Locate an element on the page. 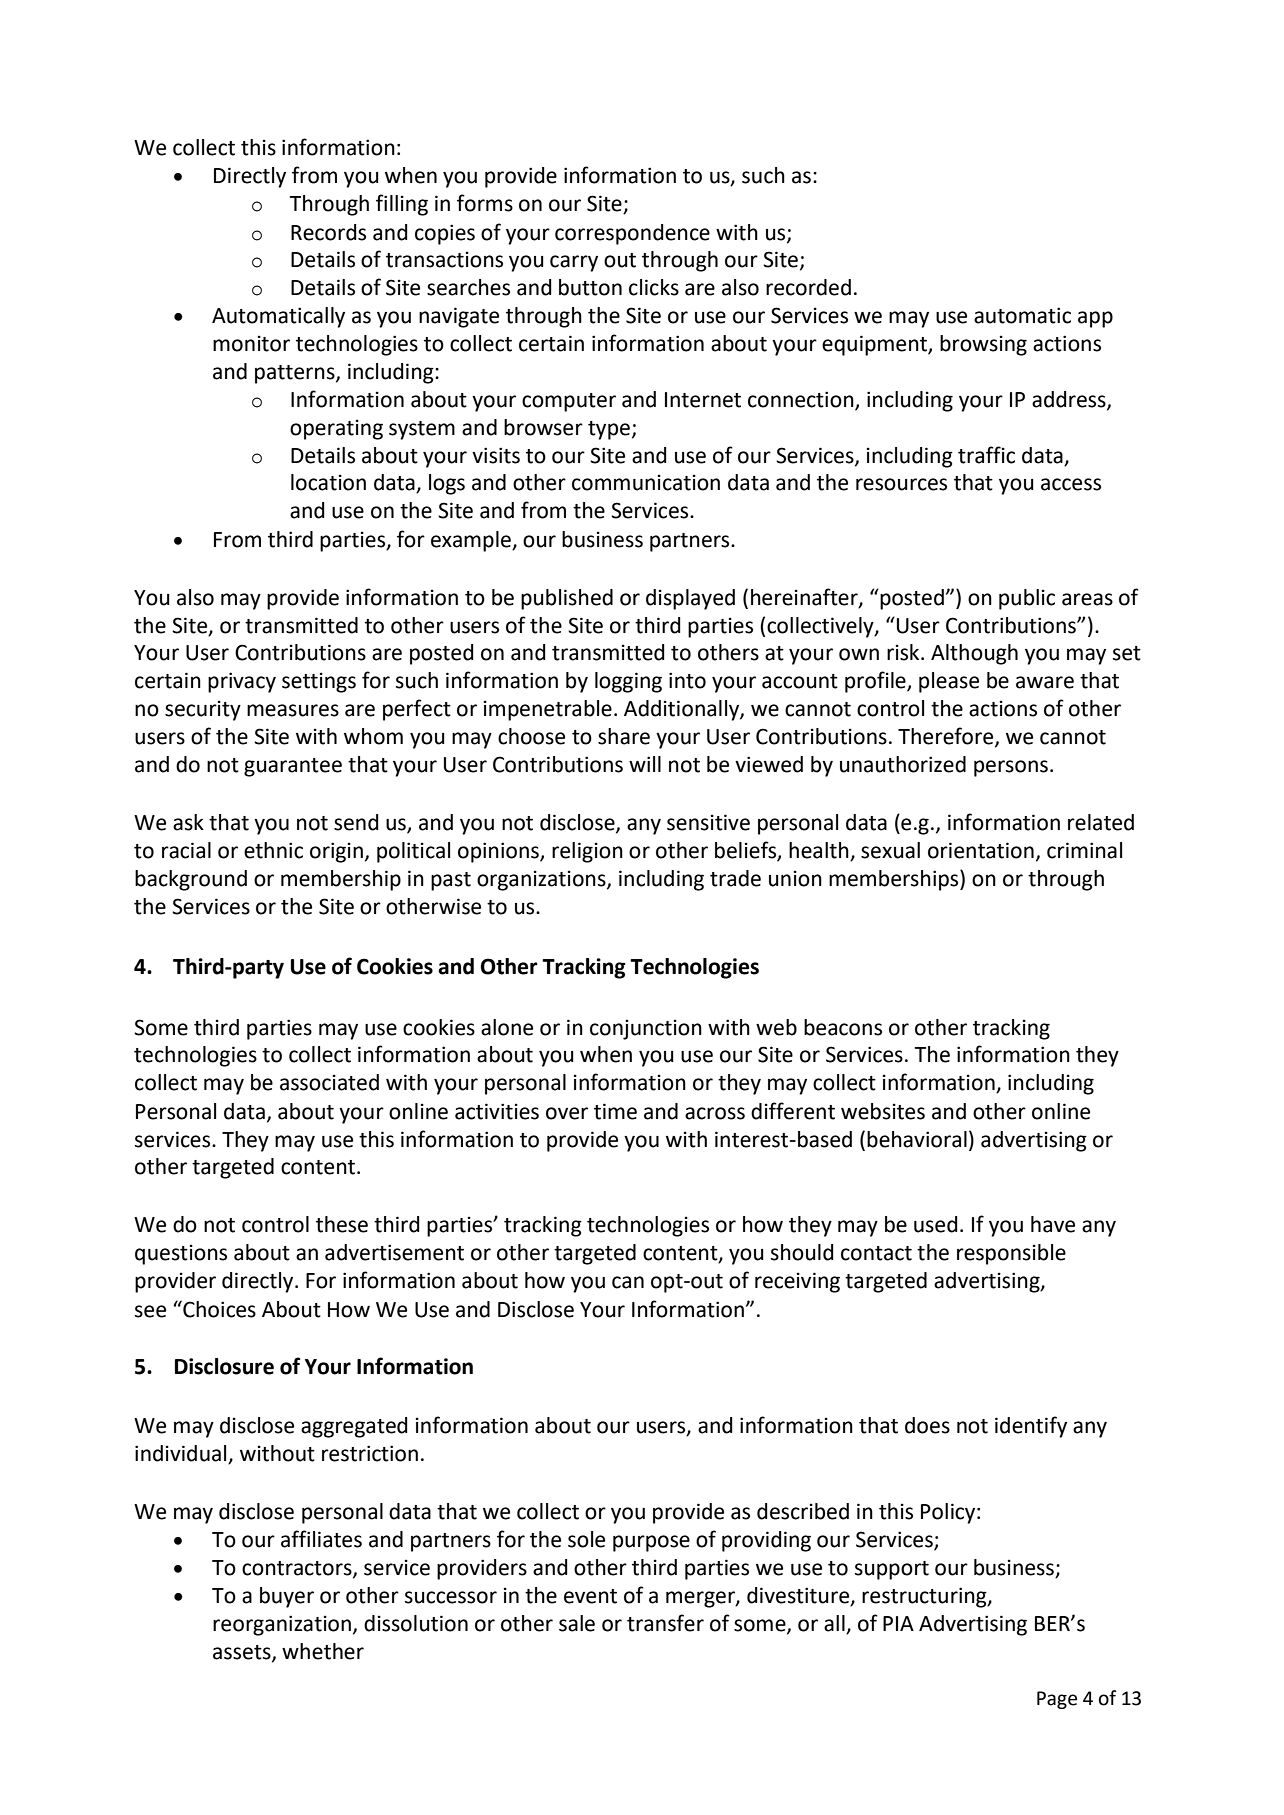 This document has width=1284, height=1815. Records is located at coordinates (328, 232).
